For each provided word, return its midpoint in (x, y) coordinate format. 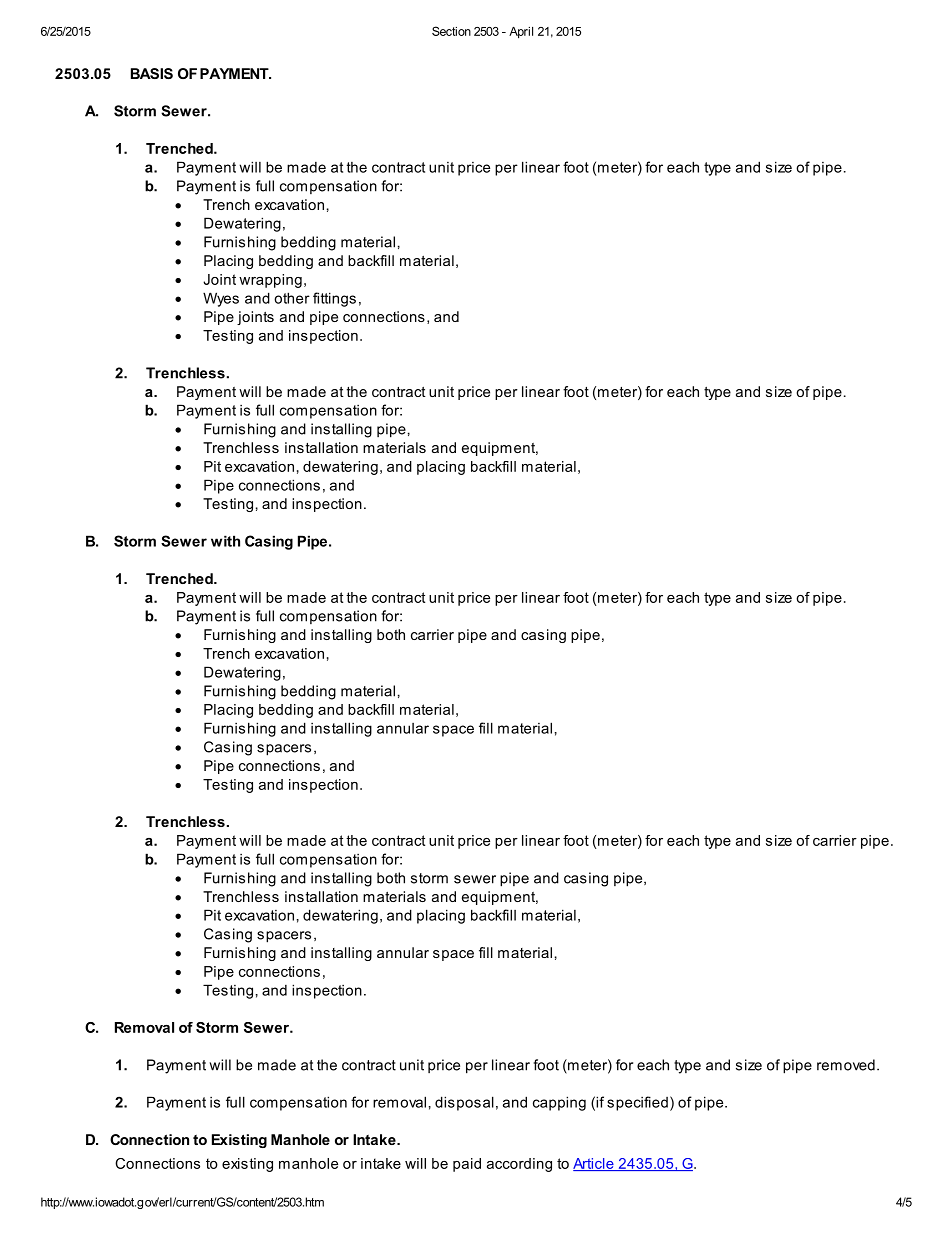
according (519, 1165)
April (521, 33)
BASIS (152, 73)
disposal (464, 1103)
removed (846, 1065)
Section (451, 31)
